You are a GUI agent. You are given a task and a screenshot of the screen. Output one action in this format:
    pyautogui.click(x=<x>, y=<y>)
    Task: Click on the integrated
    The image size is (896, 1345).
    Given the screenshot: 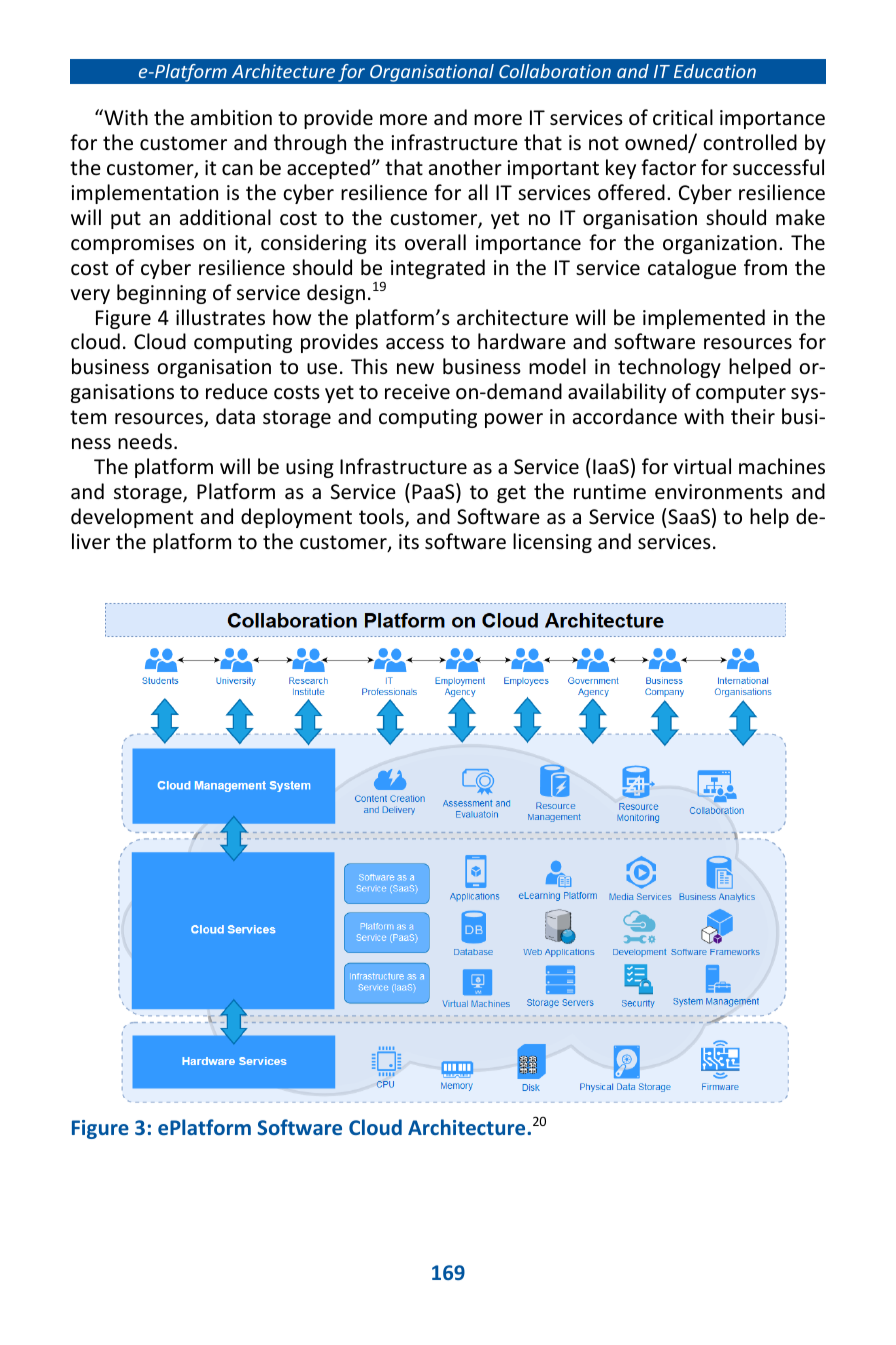 What is the action you would take?
    pyautogui.click(x=438, y=269)
